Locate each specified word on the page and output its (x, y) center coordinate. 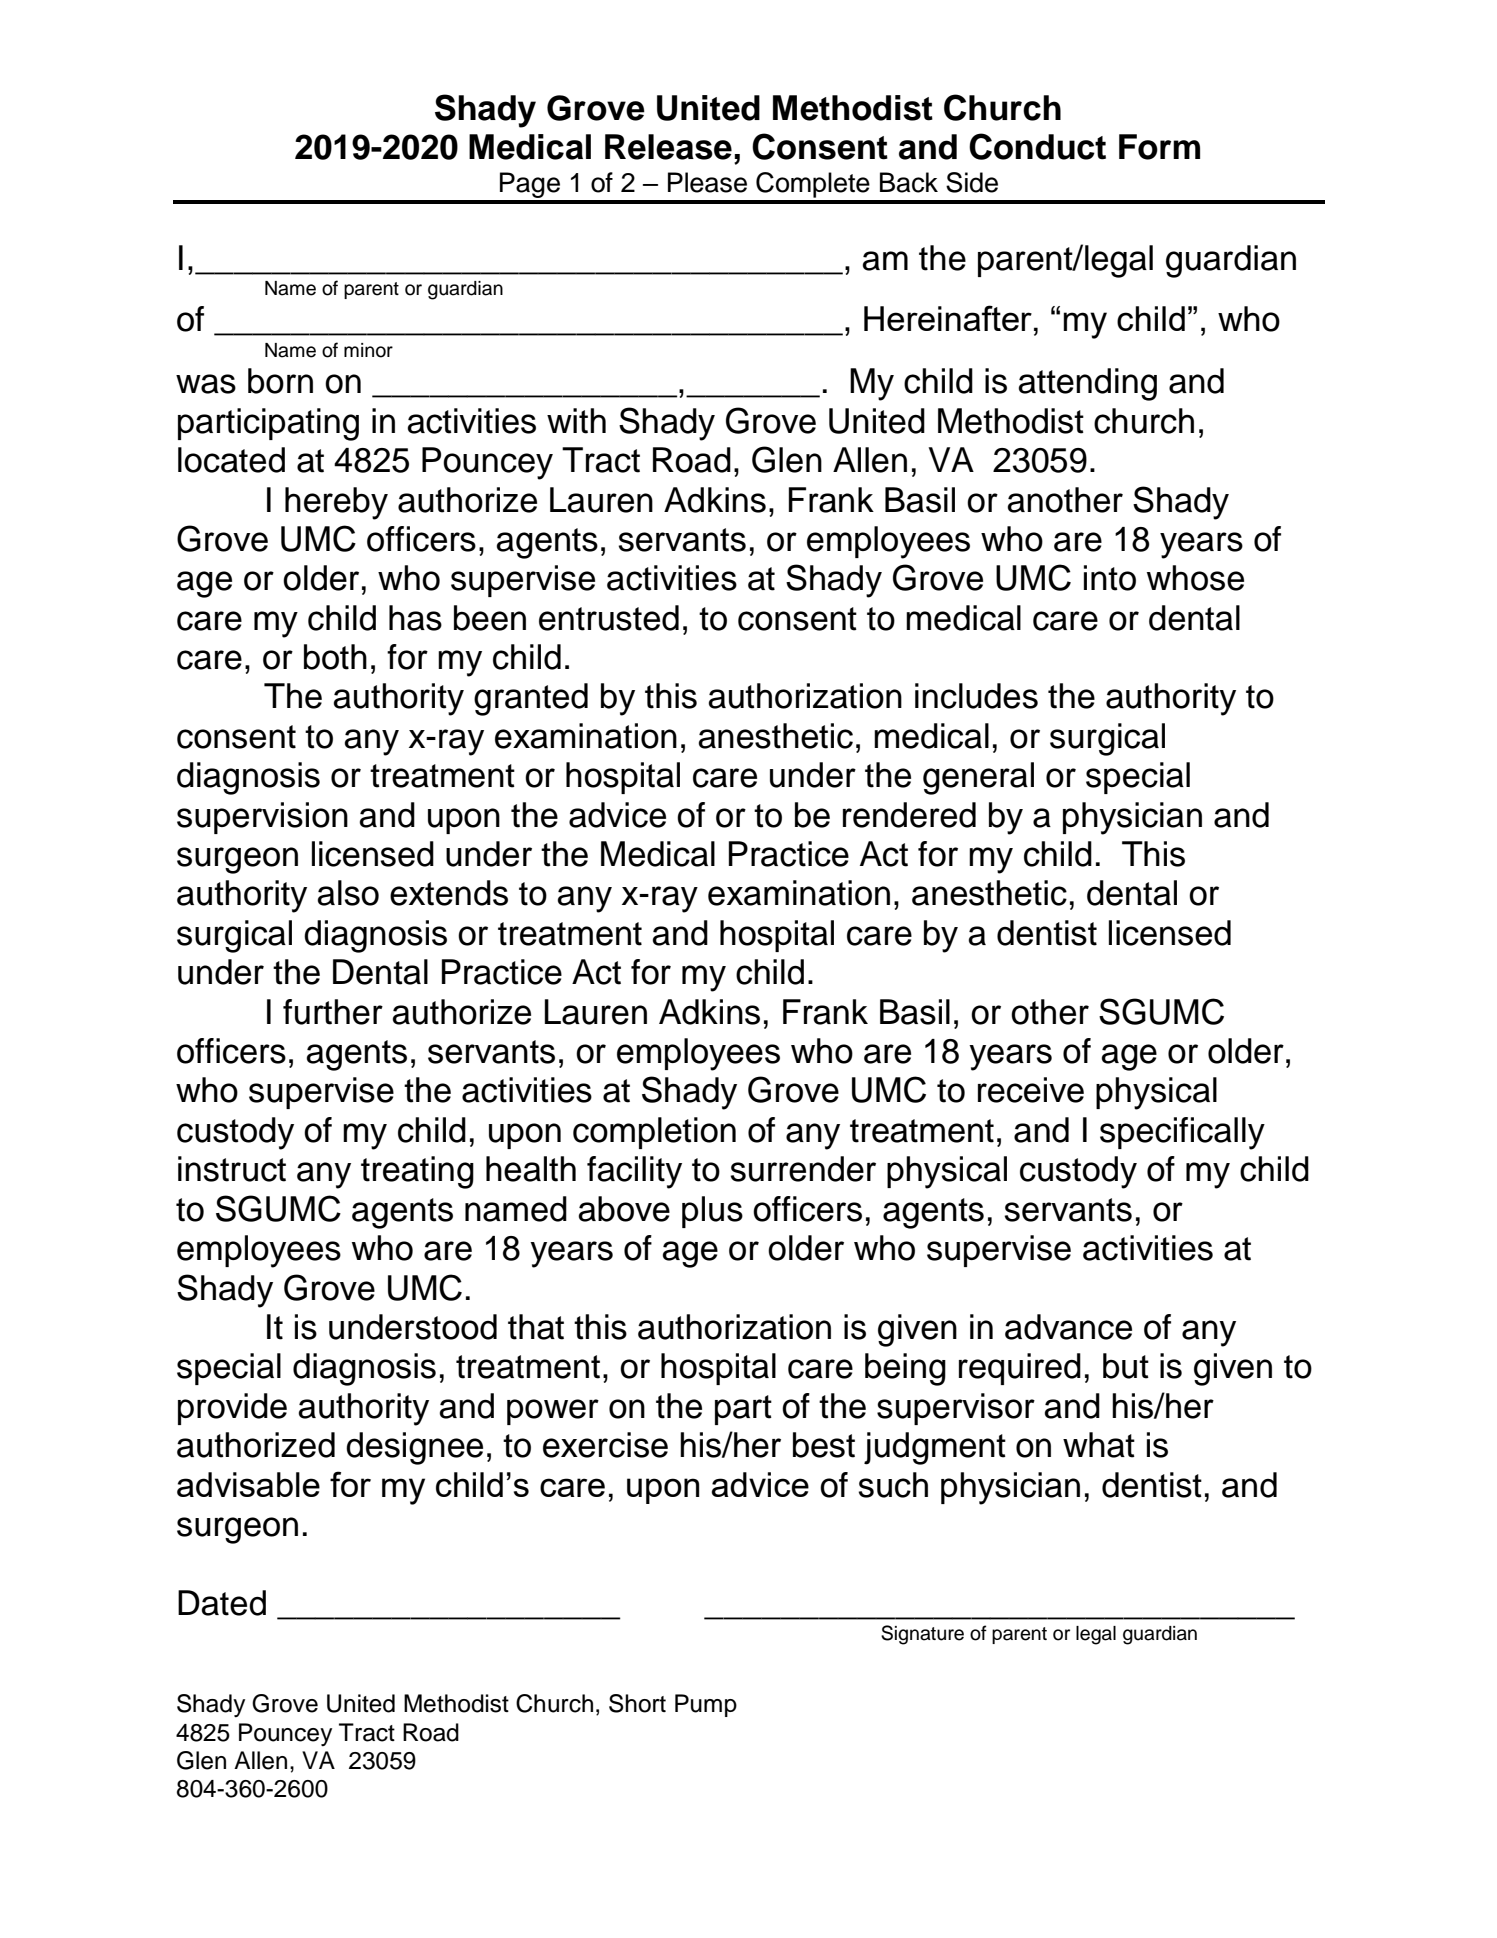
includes (976, 696)
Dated (222, 1603)
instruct (232, 1169)
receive (1031, 1090)
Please (707, 182)
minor (368, 350)
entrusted (609, 618)
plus (712, 1212)
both (335, 657)
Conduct (1037, 146)
